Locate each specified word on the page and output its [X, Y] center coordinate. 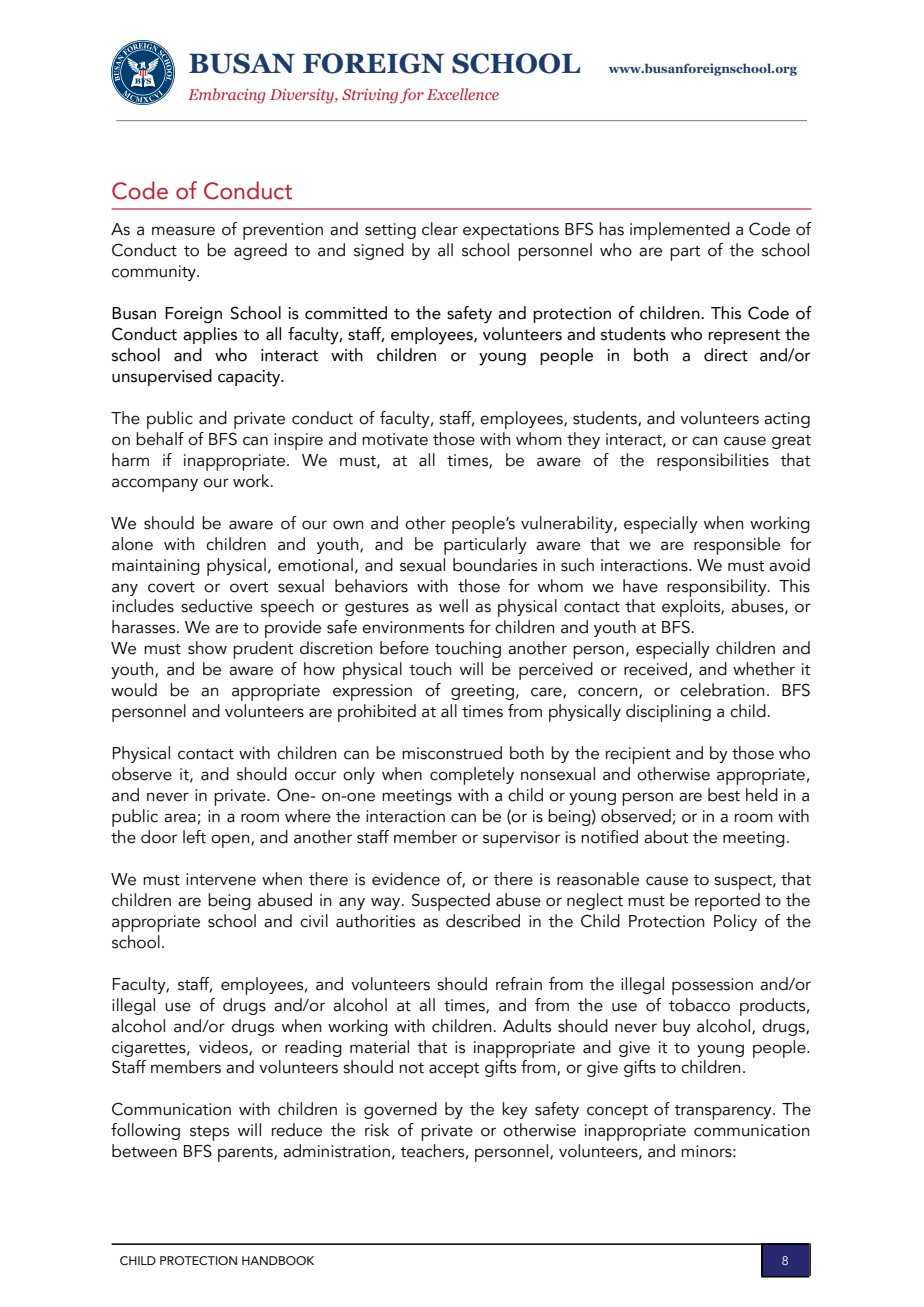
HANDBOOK [278, 1260]
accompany [155, 485]
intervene [221, 879]
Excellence [463, 94]
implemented [680, 231]
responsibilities [713, 462]
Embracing [227, 96]
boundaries [495, 565]
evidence [406, 879]
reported [727, 902]
